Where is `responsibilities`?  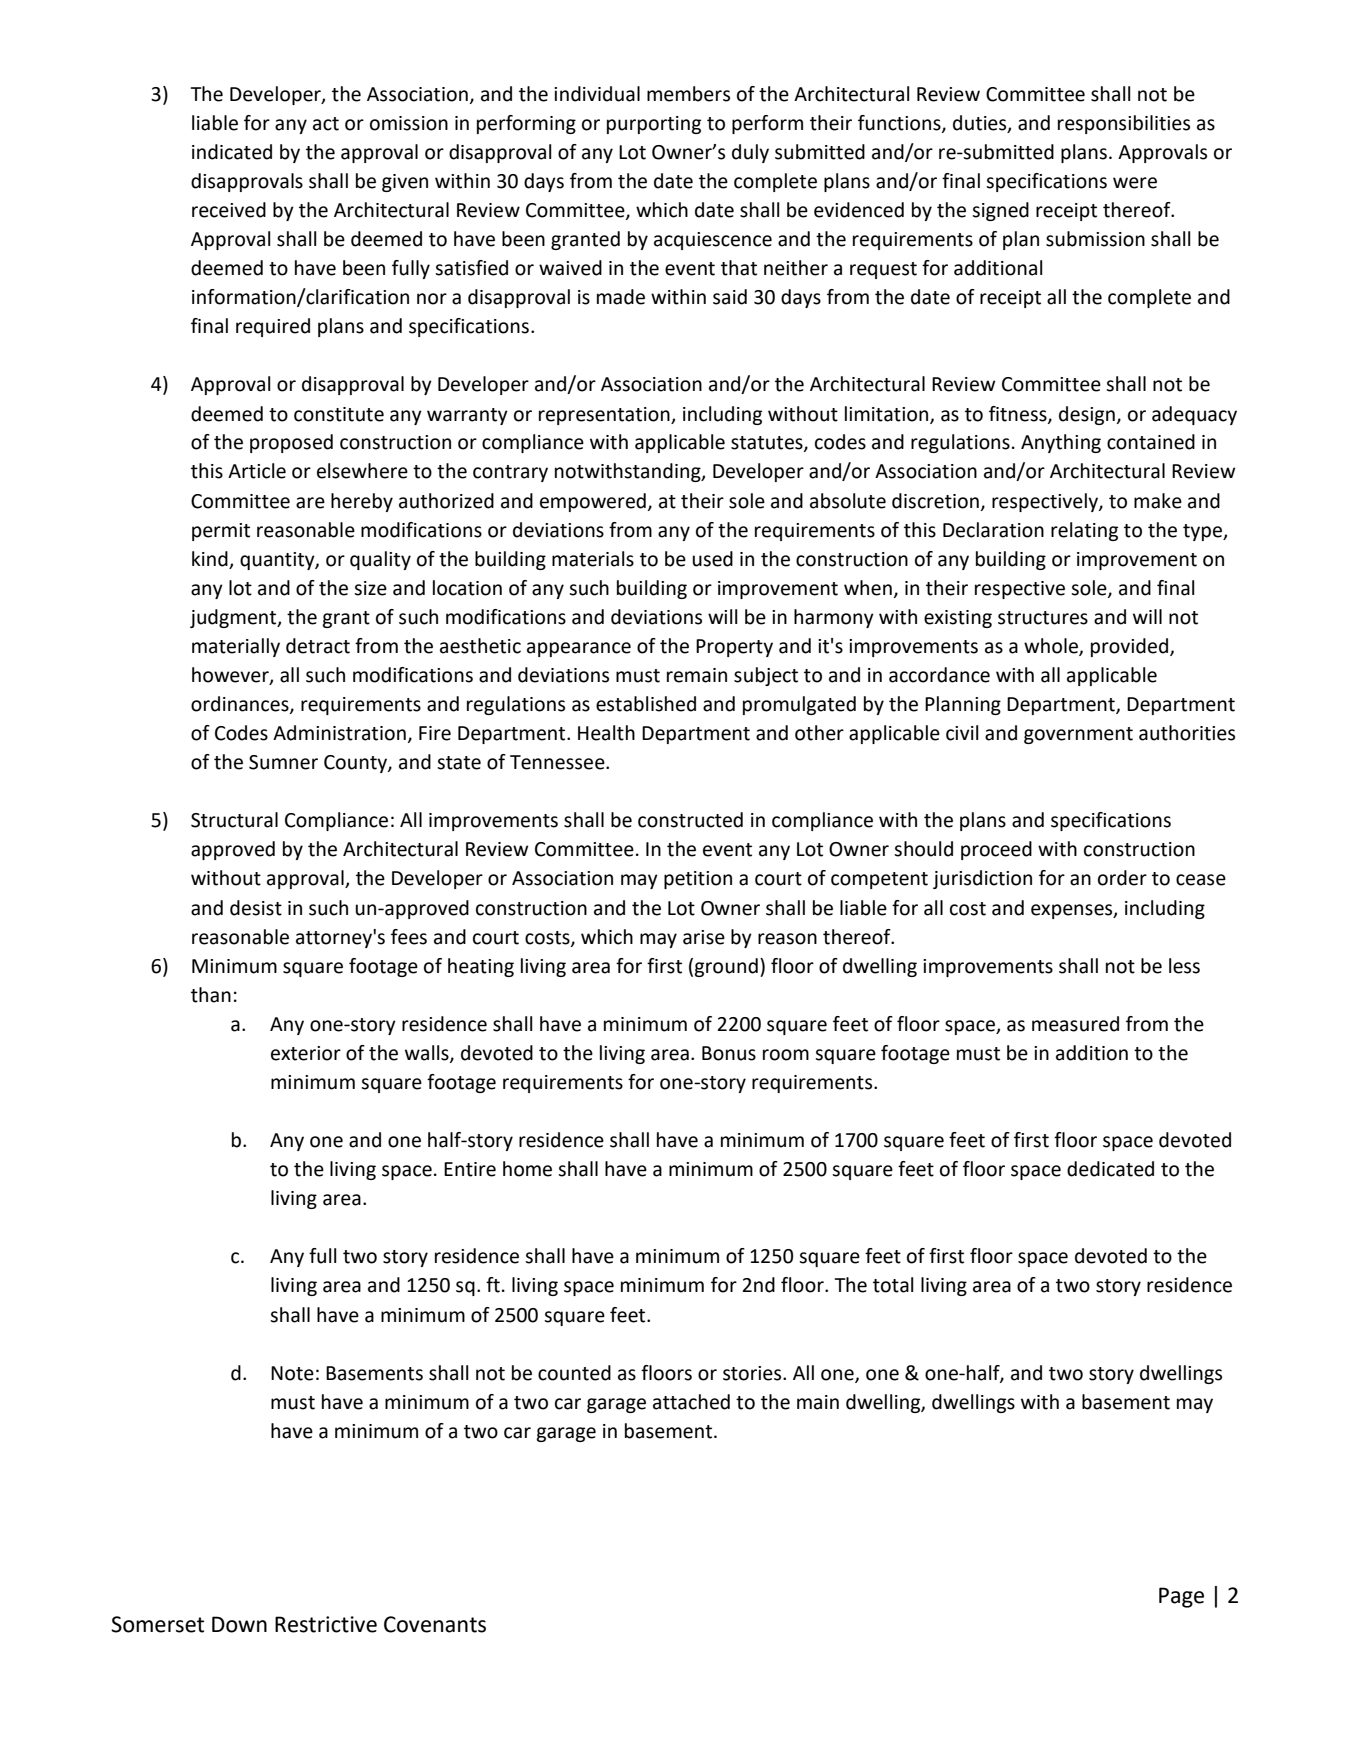
responsibilities is located at coordinates (1124, 124).
